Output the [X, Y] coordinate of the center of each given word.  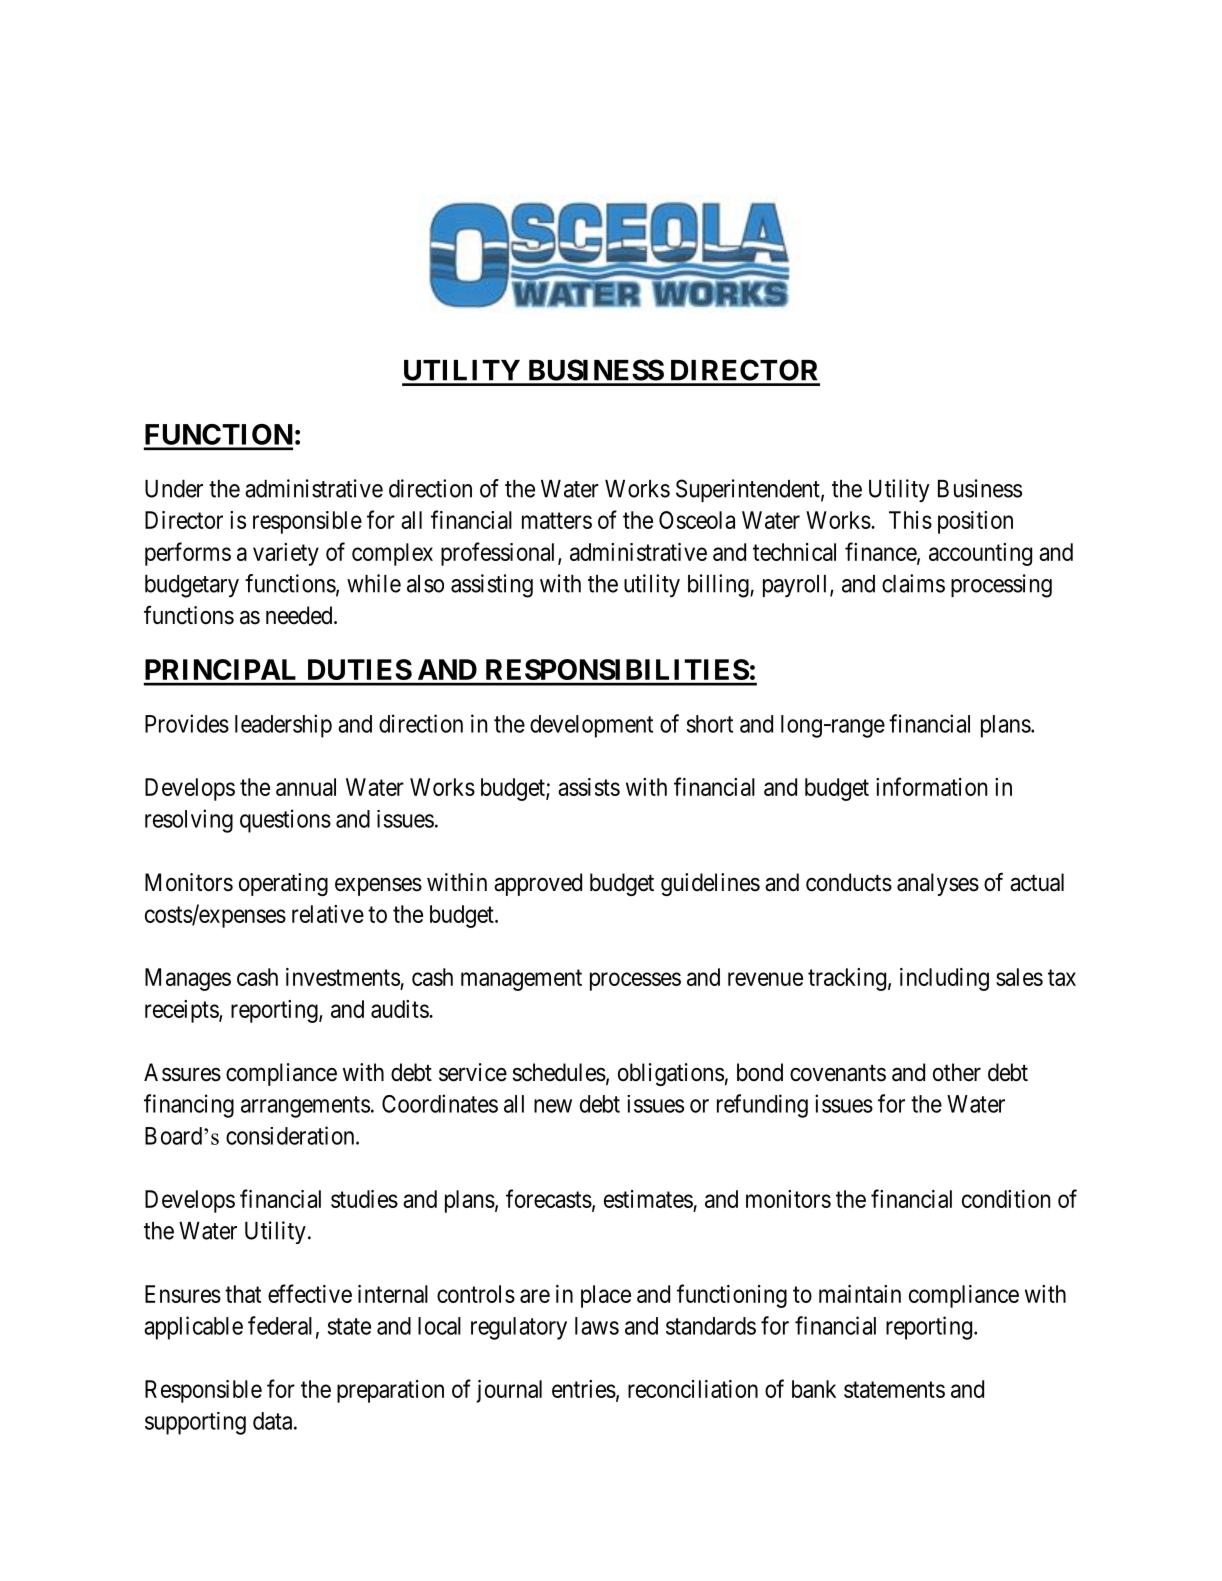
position [975, 522]
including [944, 979]
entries [584, 1389]
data [274, 1421]
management [521, 980]
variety [286, 554]
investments [343, 978]
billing [719, 586]
